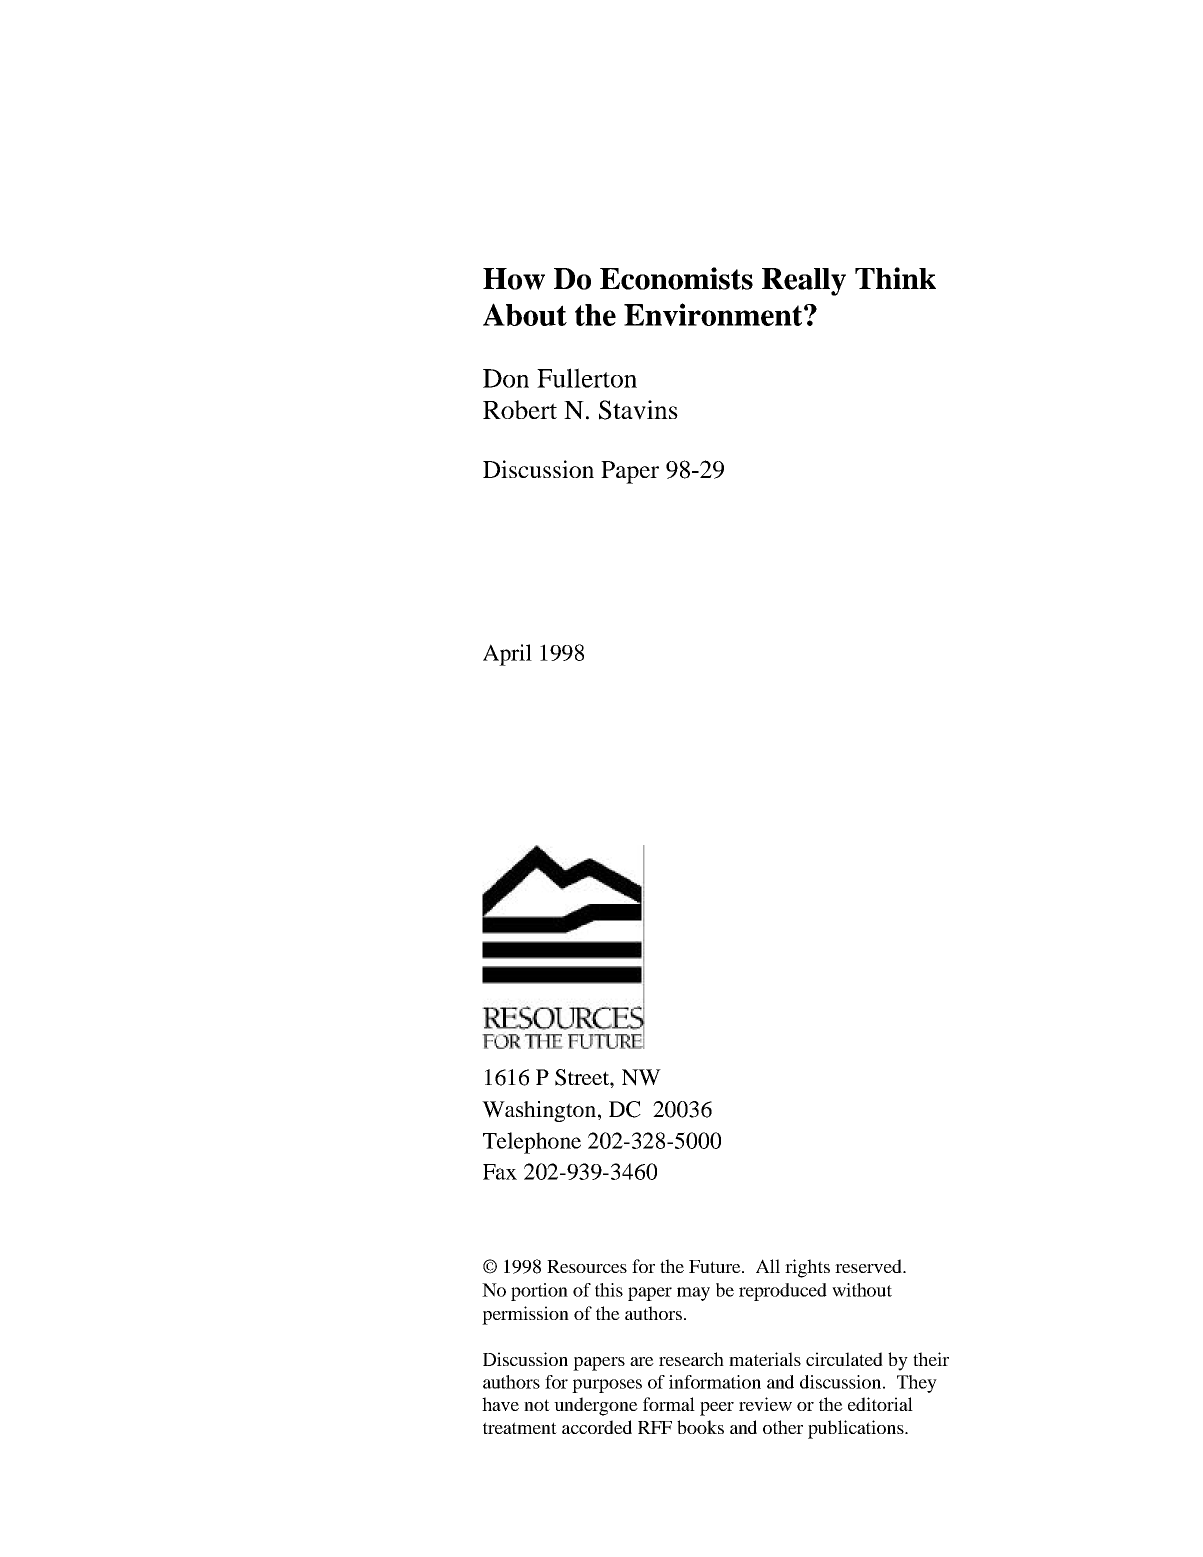 This page has height=1557, width=1203. What do you see at coordinates (507, 655) in the page?
I see `April` at bounding box center [507, 655].
